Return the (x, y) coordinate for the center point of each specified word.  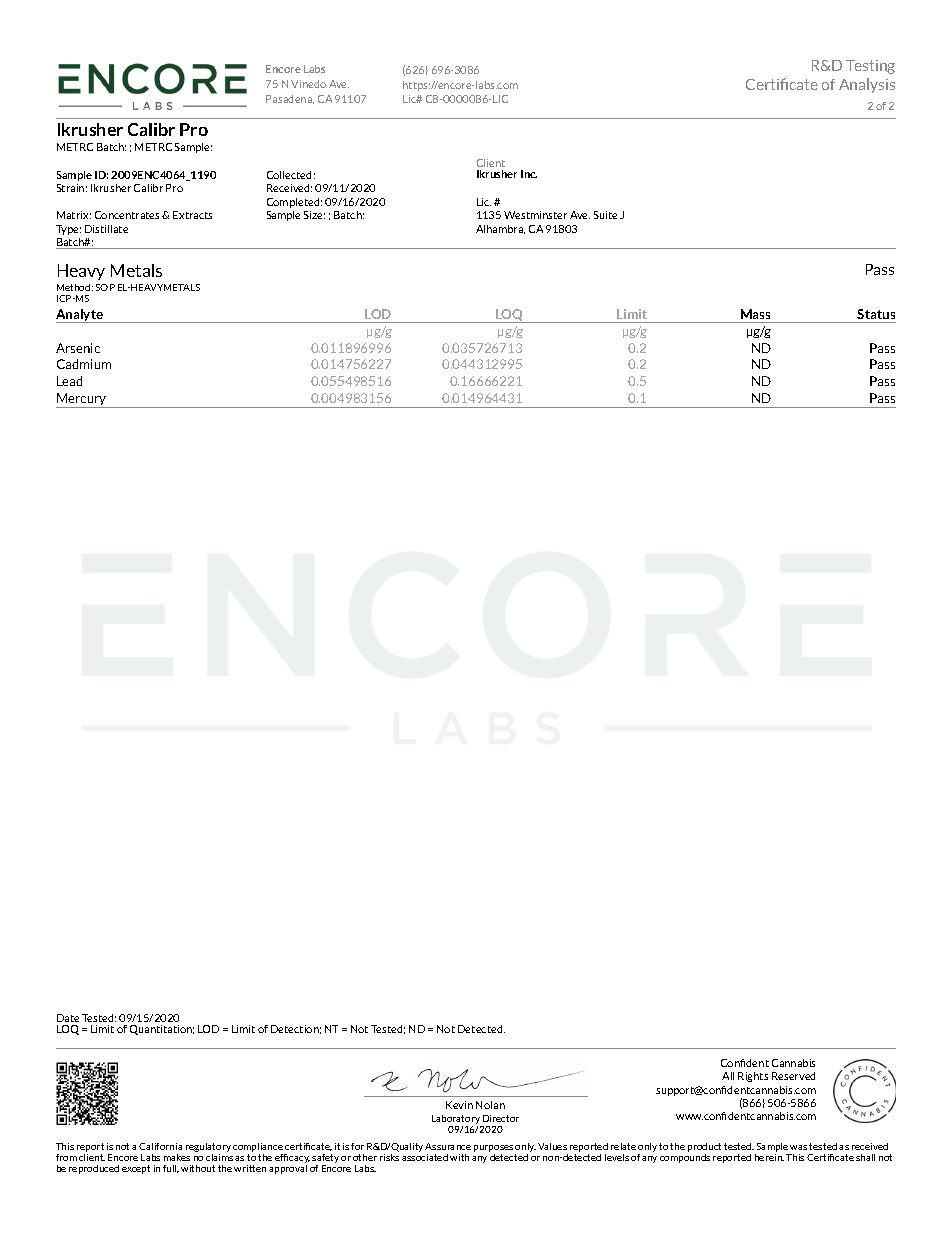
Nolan (490, 1105)
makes (177, 1157)
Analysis (867, 85)
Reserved (793, 1076)
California (160, 1146)
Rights (753, 1077)
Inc (529, 174)
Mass (755, 314)
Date (68, 1018)
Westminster (535, 215)
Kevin (459, 1105)
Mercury (82, 400)
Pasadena (290, 99)
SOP (105, 287)
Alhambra (500, 229)
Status (876, 314)
